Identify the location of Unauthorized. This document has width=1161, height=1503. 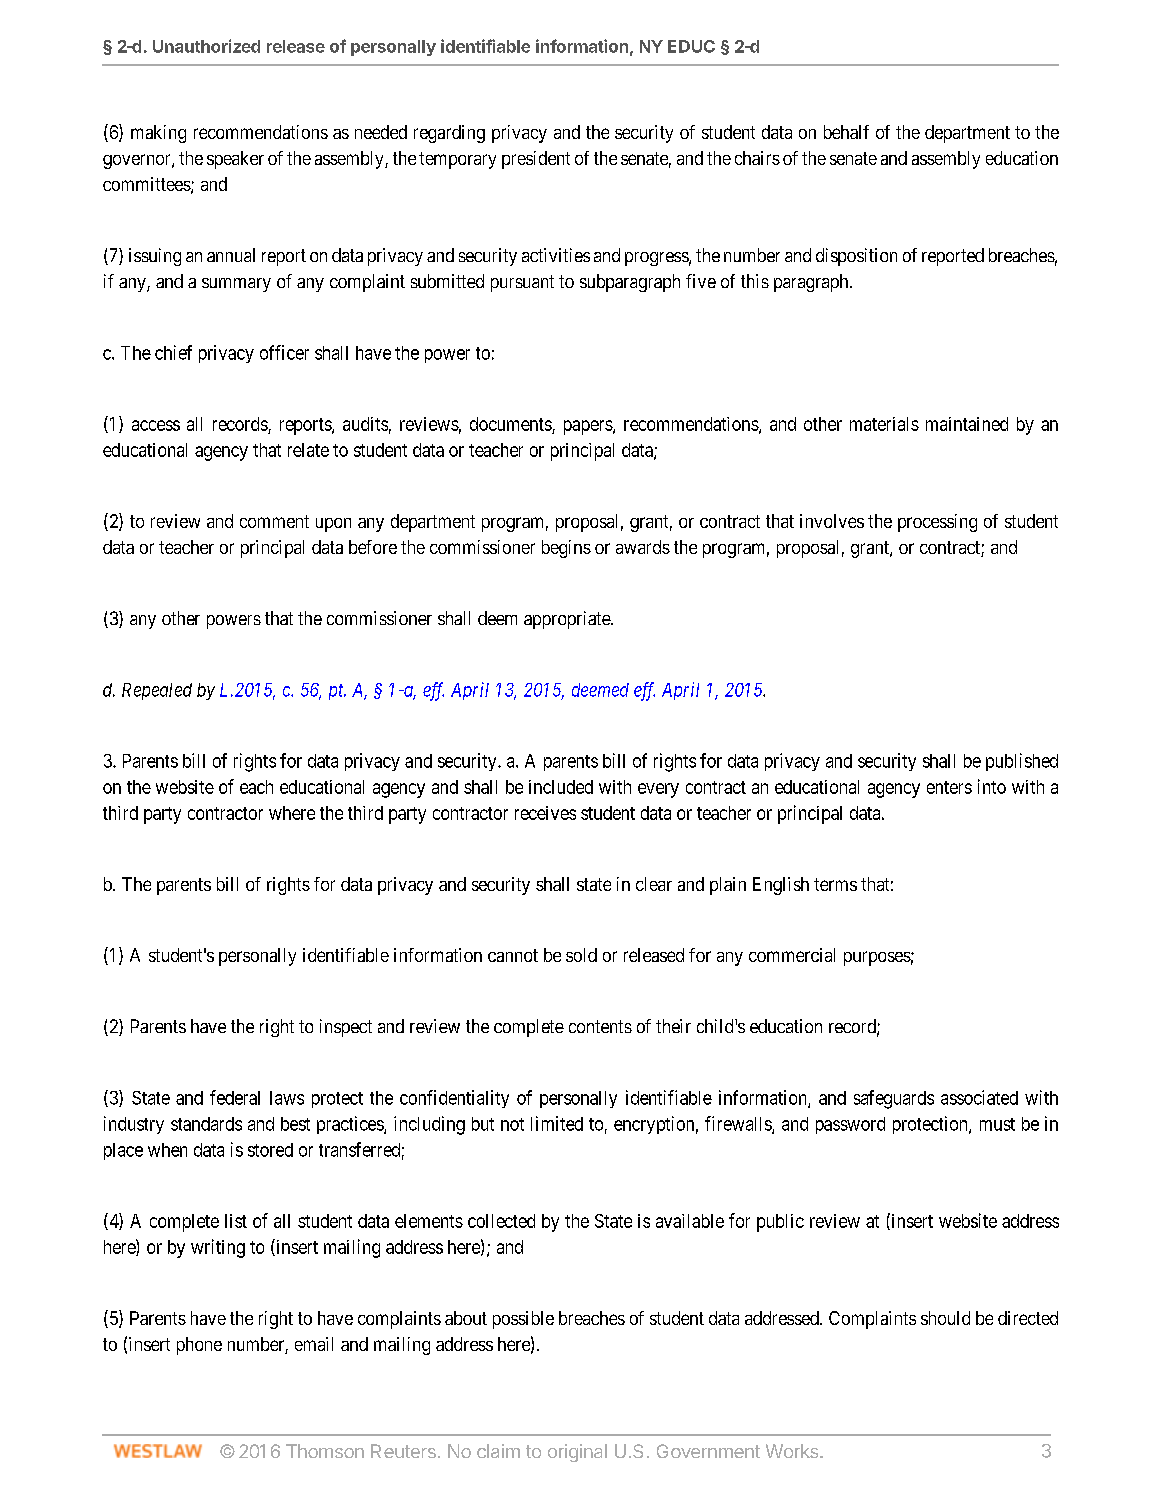
(206, 46).
